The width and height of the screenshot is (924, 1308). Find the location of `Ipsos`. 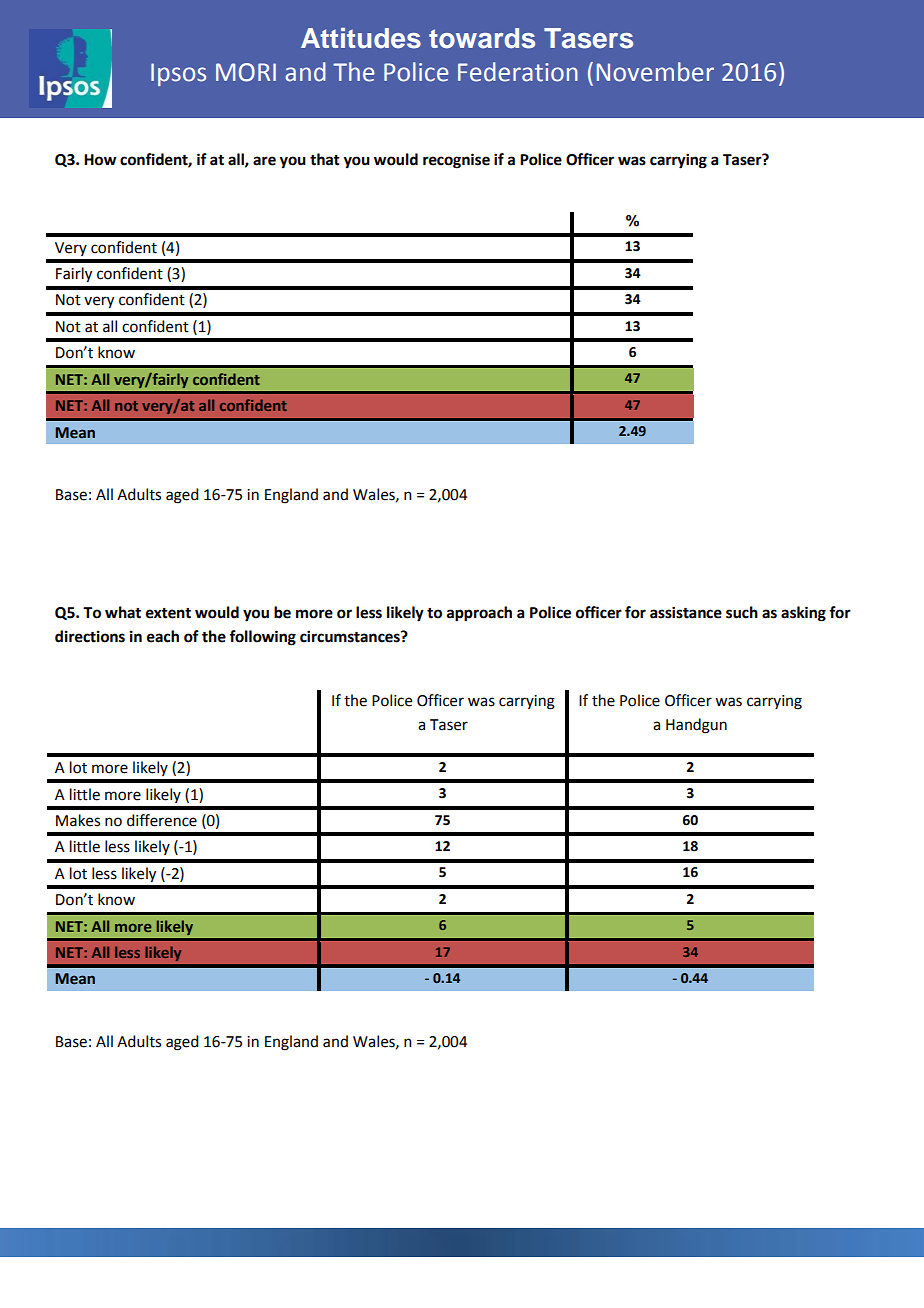

Ipsos is located at coordinates (178, 74).
